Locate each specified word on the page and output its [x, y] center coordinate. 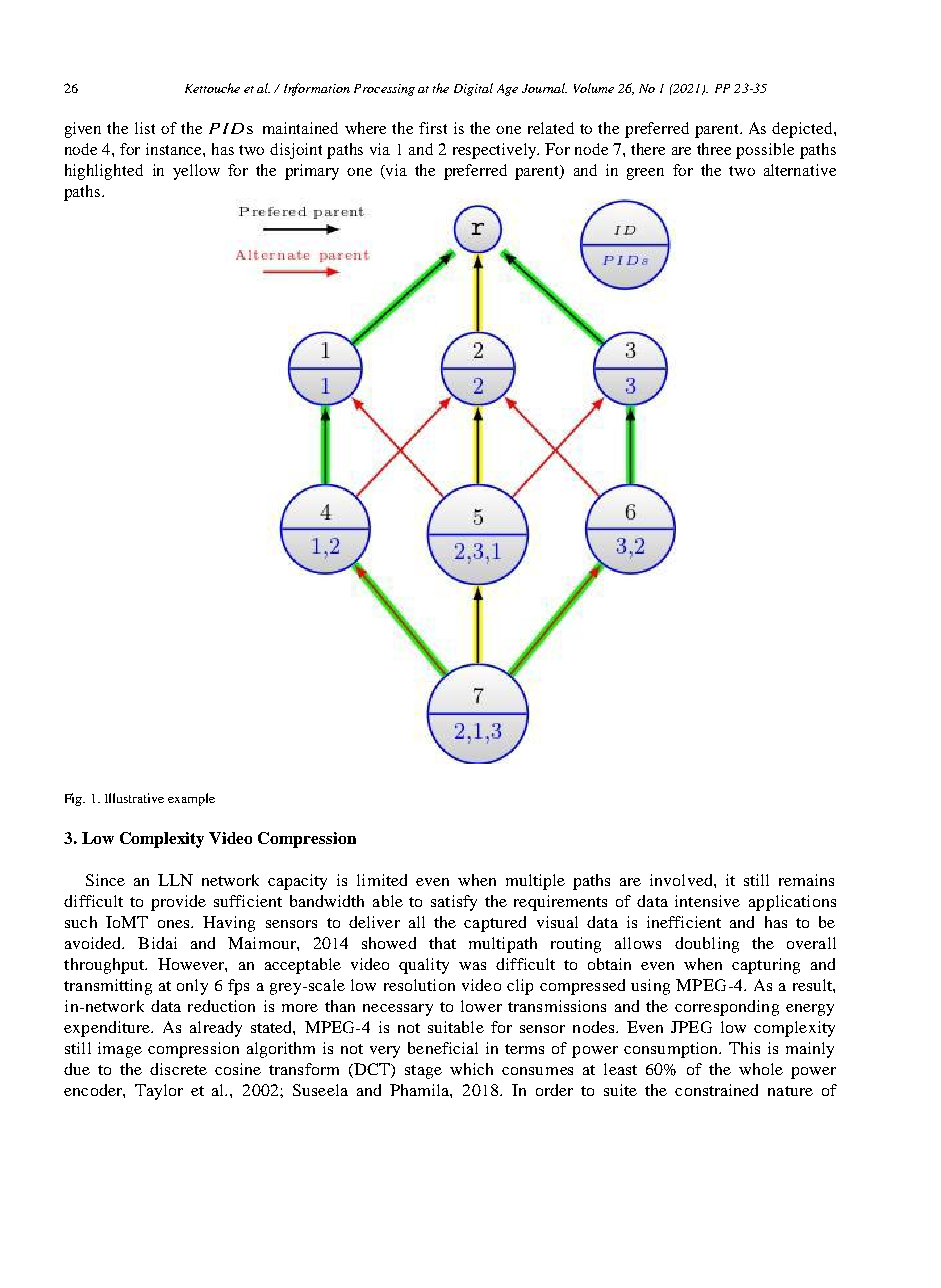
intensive [707, 901]
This [744, 1048]
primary [312, 172]
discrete [178, 1069]
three [714, 149]
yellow [196, 172]
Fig [75, 799]
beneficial [443, 1048]
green [645, 174]
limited [382, 880]
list [145, 128]
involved [682, 880]
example [191, 799]
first [433, 128]
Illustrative [134, 798]
